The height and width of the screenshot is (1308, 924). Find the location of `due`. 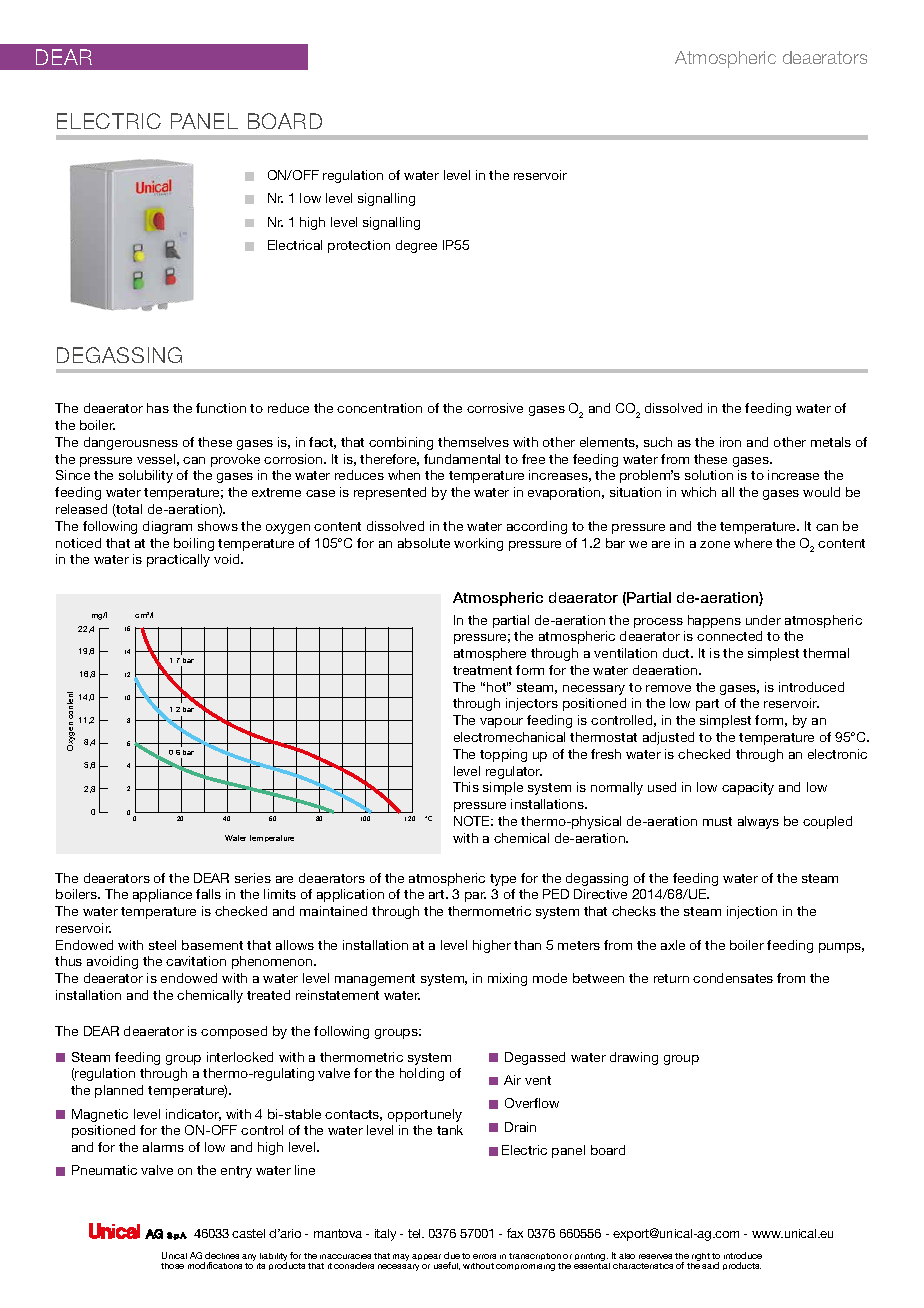

due is located at coordinates (452, 1255).
